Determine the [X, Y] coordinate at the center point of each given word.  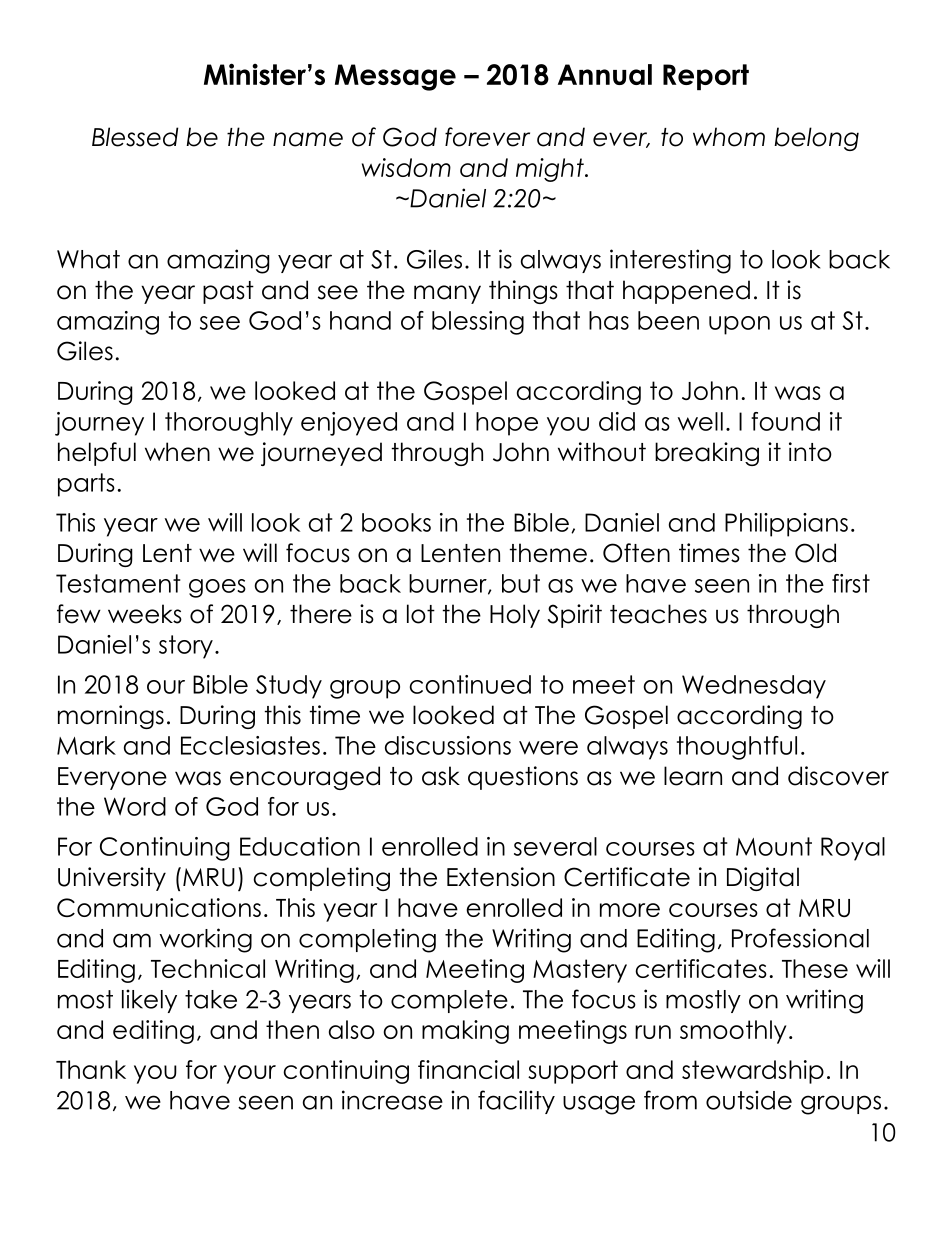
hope [507, 424]
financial [468, 1069]
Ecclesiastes [250, 745]
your [250, 1074]
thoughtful [737, 748]
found [785, 421]
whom [729, 137]
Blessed [135, 137]
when [177, 452]
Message [395, 77]
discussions [448, 745]
